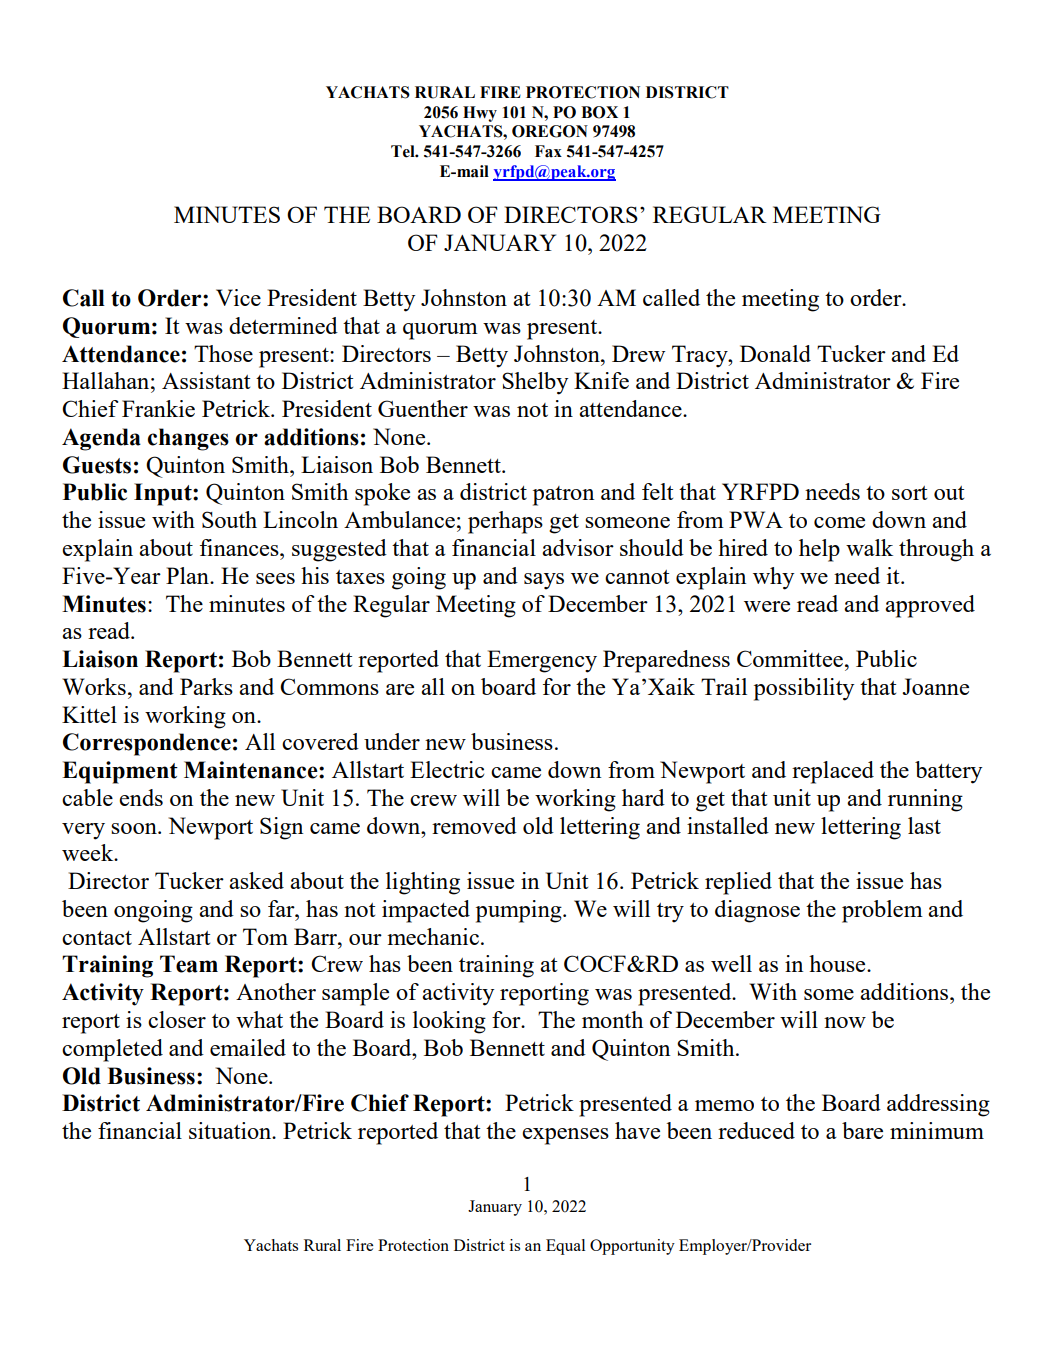  I want to click on Vice, so click(238, 297).
